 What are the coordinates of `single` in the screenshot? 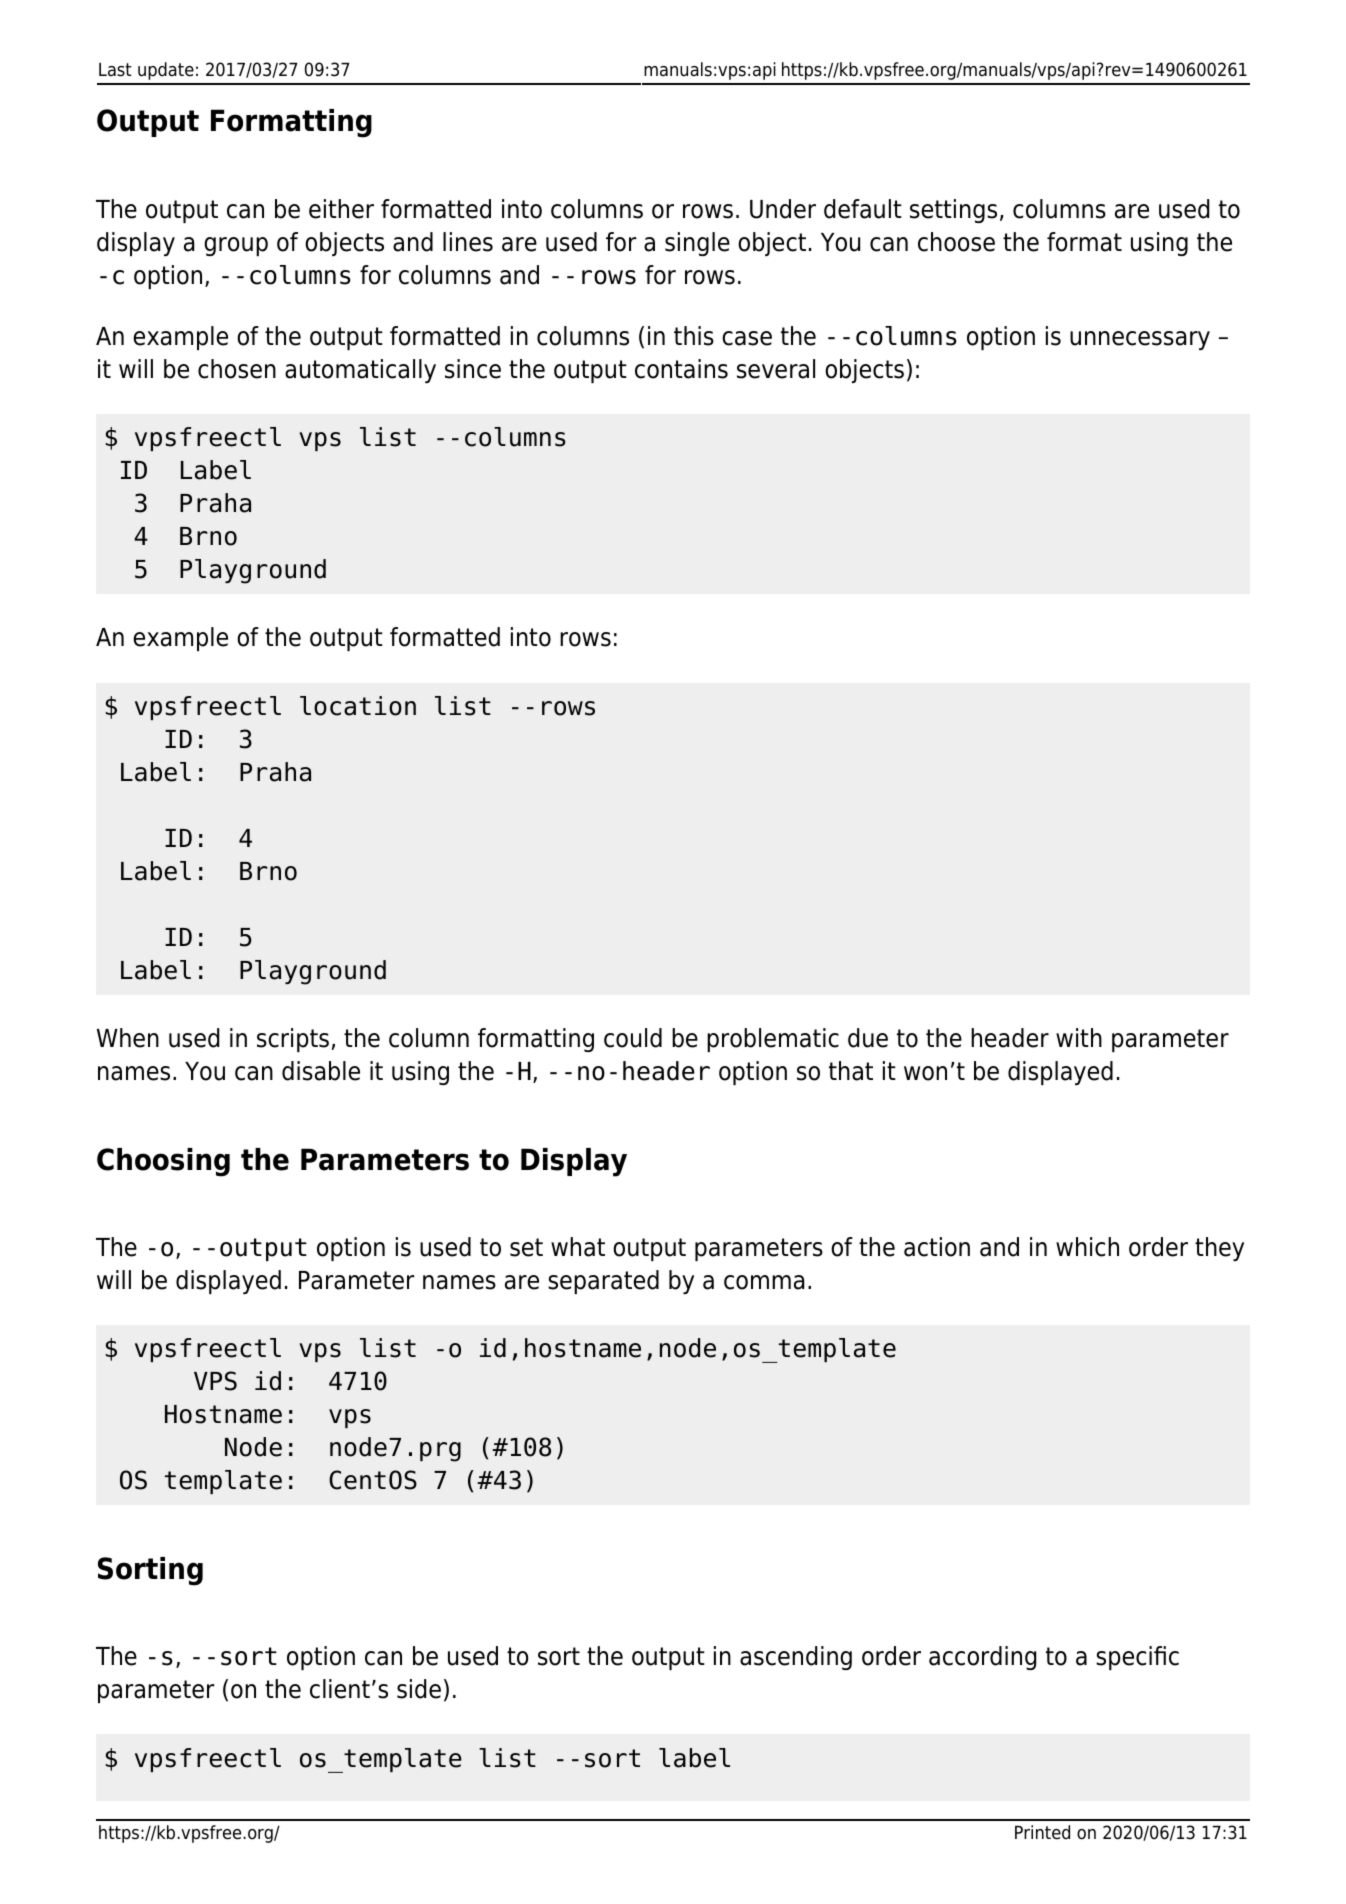 It's located at (697, 244).
